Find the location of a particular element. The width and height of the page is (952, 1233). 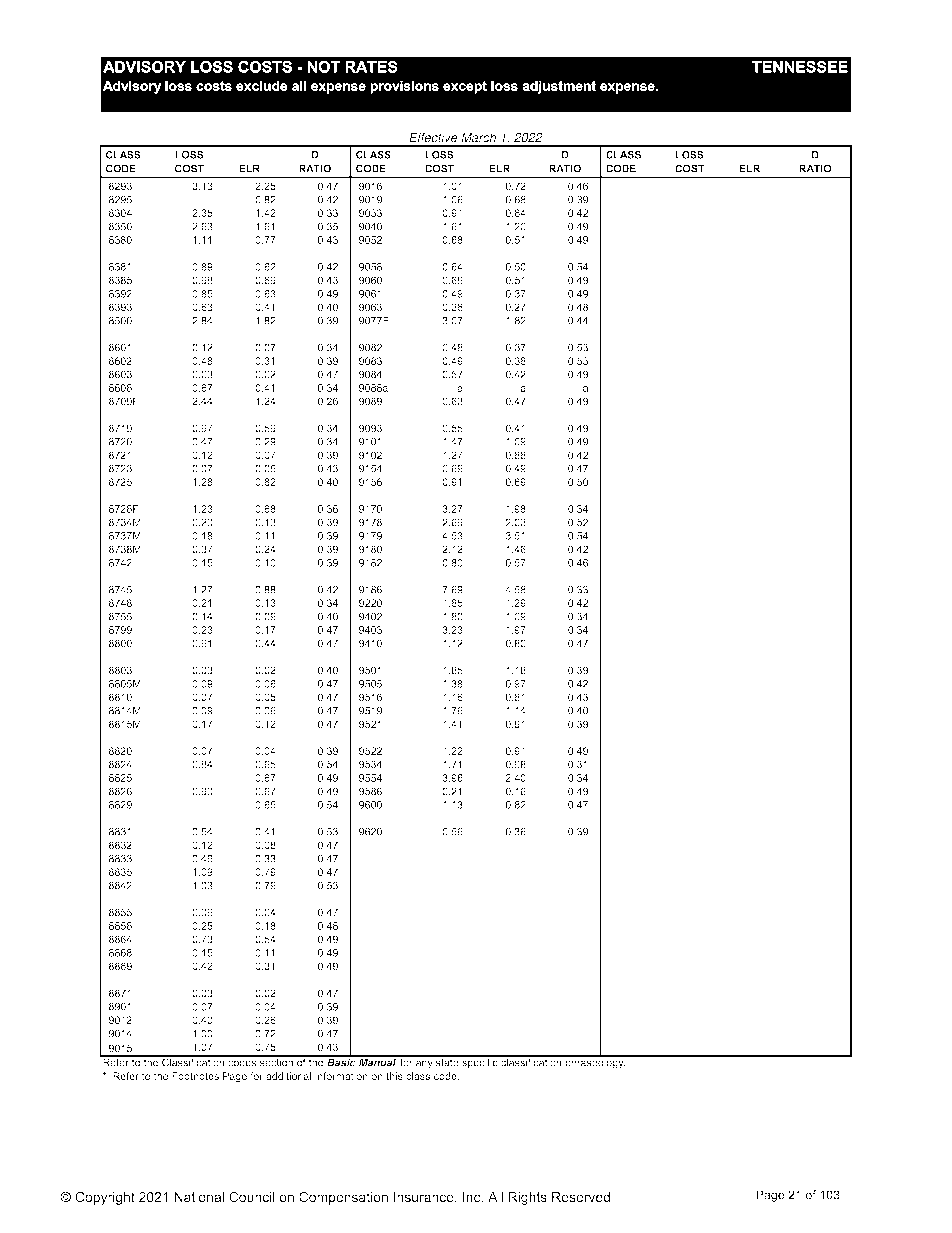

specific is located at coordinates (480, 1062).
